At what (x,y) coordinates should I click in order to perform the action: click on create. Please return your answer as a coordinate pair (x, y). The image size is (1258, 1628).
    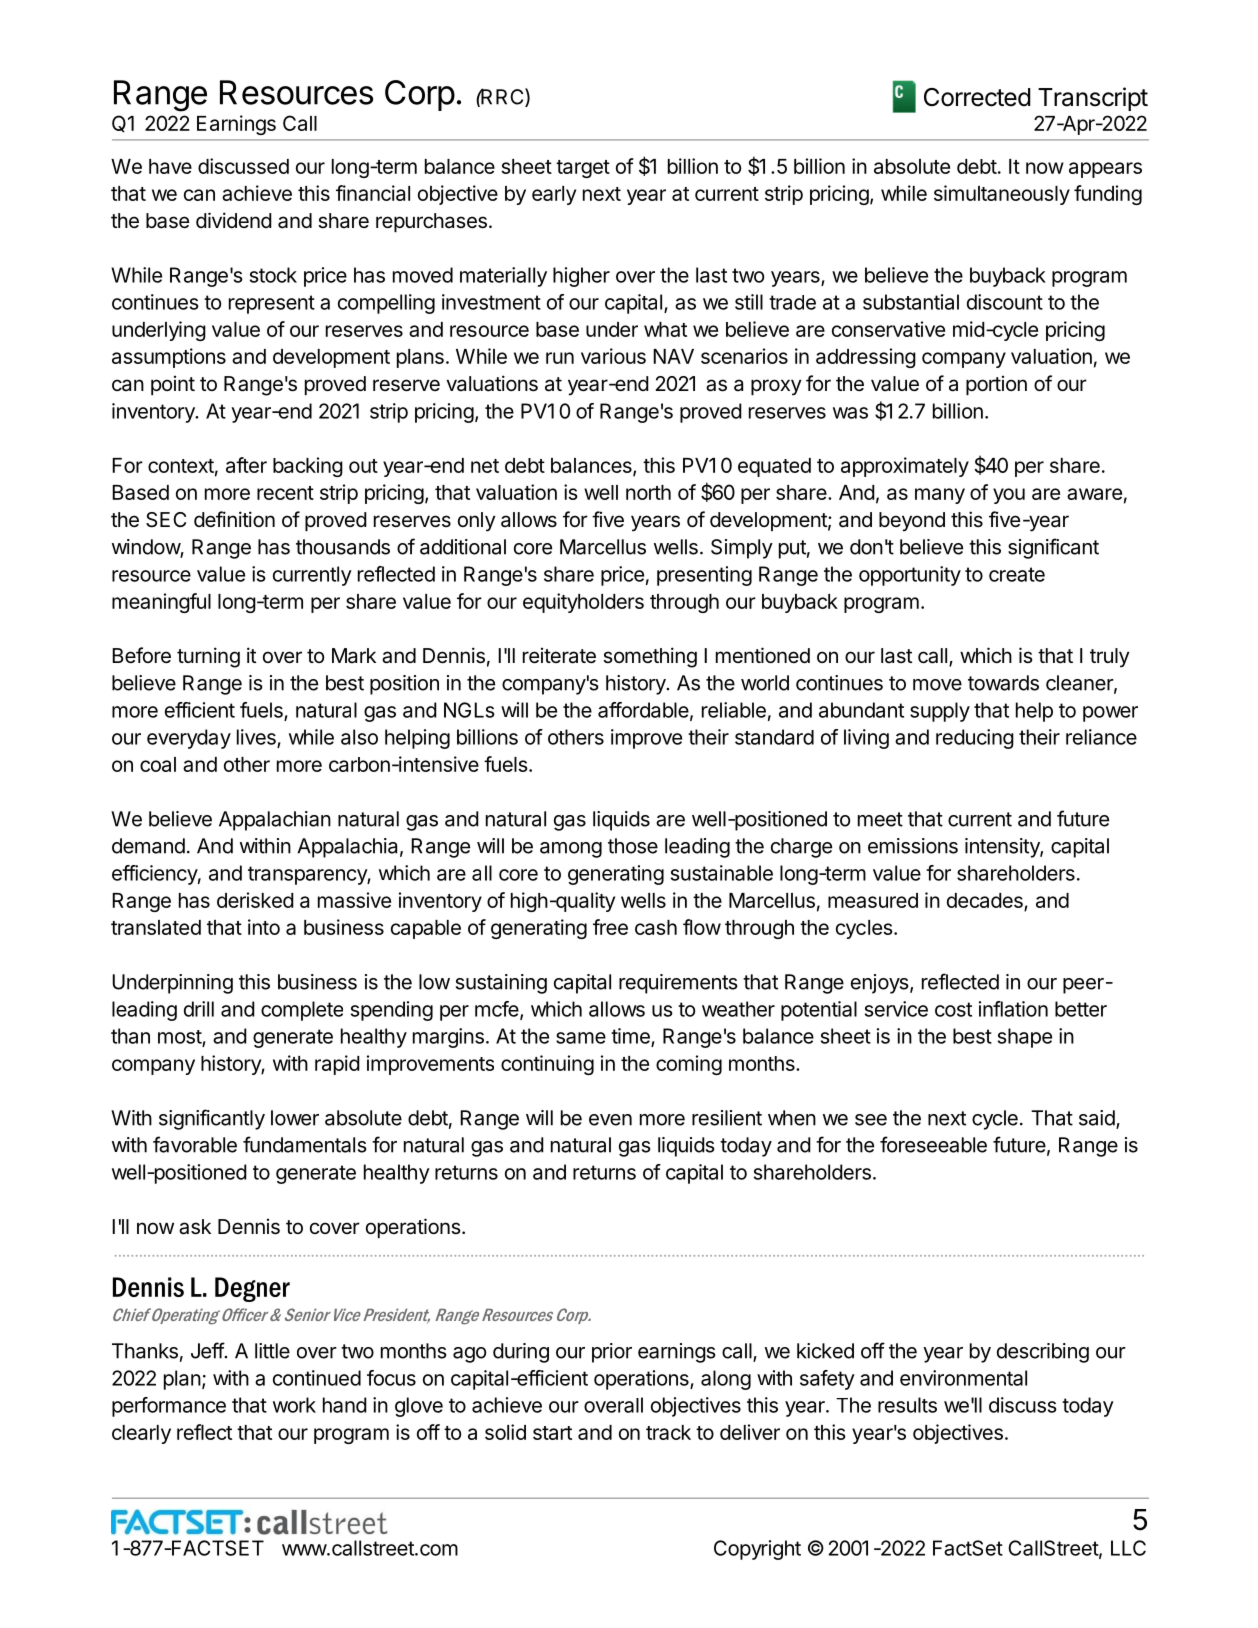
    Looking at the image, I should click on (1017, 574).
